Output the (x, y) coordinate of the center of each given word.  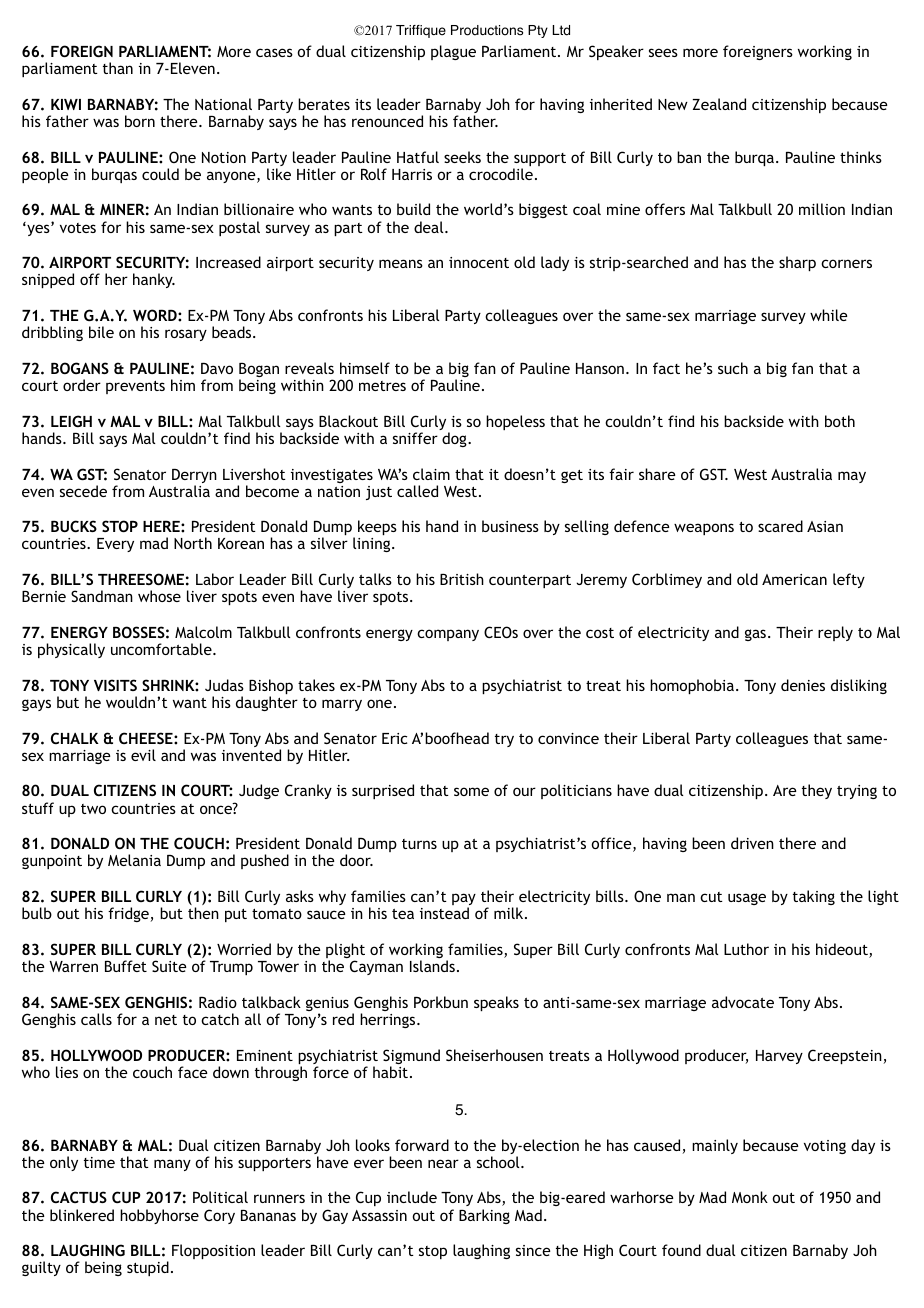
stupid (148, 1268)
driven (752, 843)
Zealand (719, 104)
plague (453, 52)
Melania (134, 860)
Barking (484, 1216)
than (118, 68)
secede (83, 491)
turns (419, 844)
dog (455, 439)
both (840, 421)
